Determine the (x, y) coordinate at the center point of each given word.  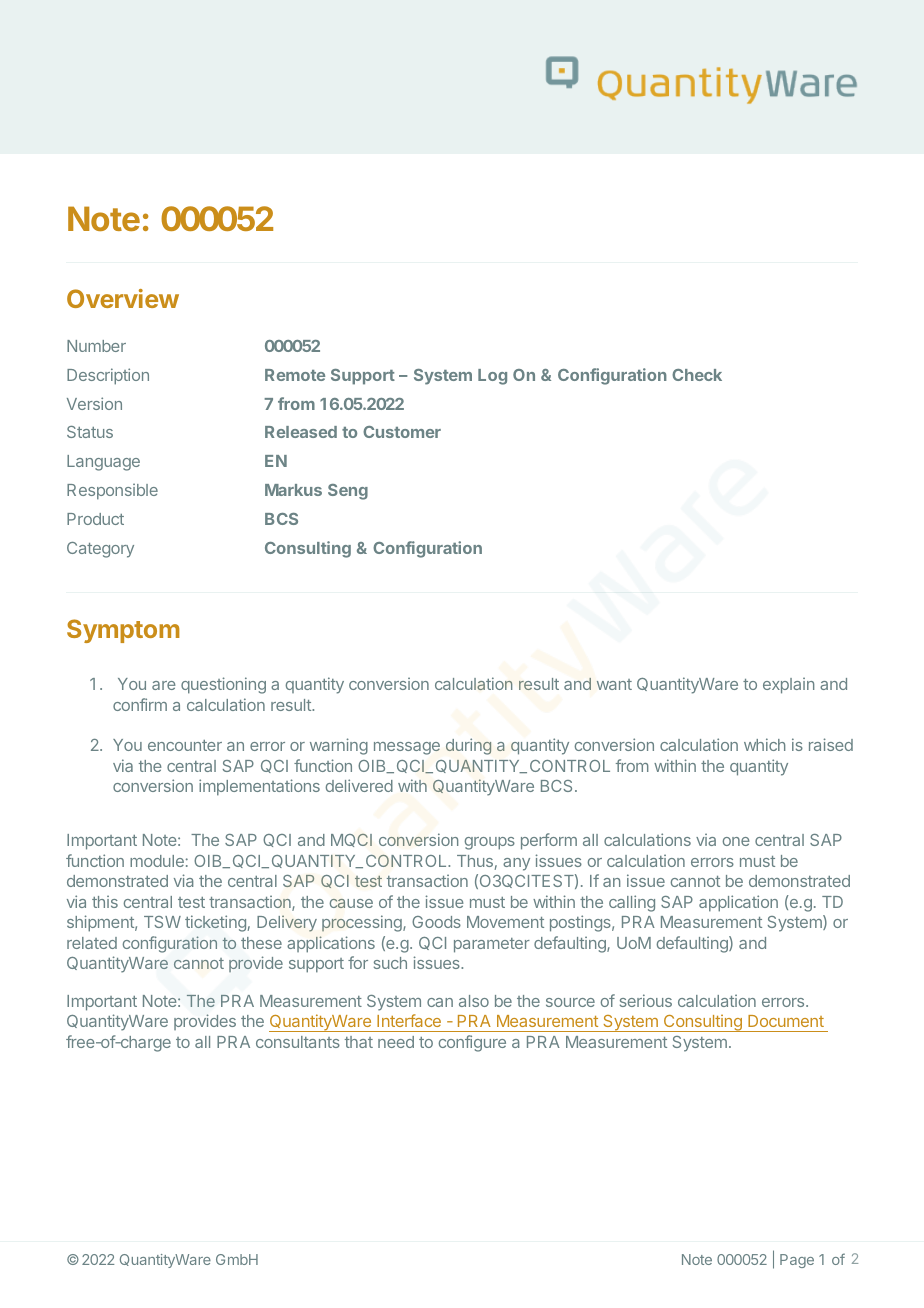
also (474, 1001)
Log (492, 377)
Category (100, 550)
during (468, 746)
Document (786, 1021)
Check (697, 375)
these (261, 943)
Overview (123, 298)
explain (788, 685)
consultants (298, 1042)
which (764, 744)
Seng (348, 492)
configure (472, 1043)
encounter (185, 745)
